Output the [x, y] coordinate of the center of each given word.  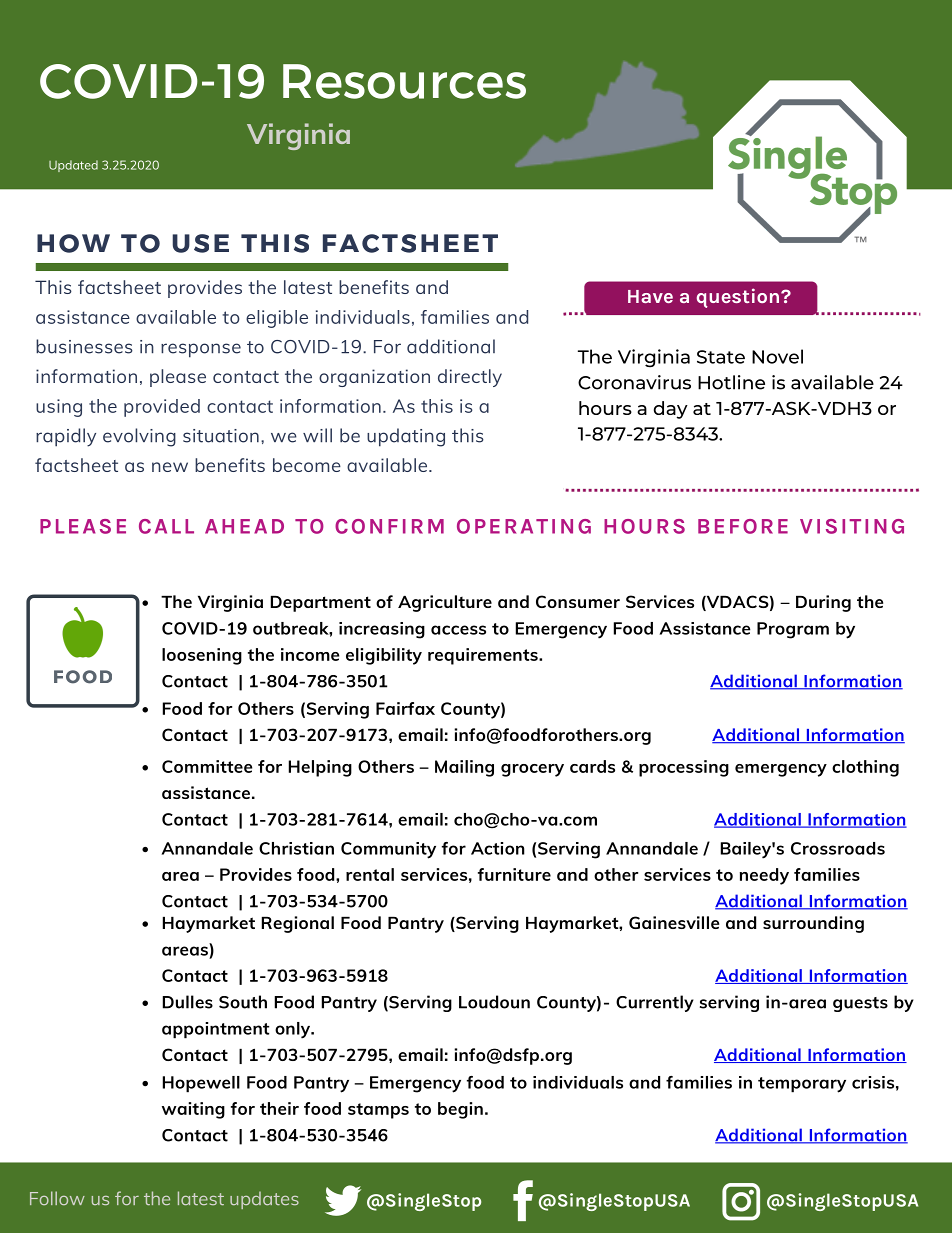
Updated [73, 166]
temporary [802, 1085]
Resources [404, 81]
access [458, 630]
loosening [202, 656]
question [739, 298]
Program [793, 630]
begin [460, 1110]
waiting [193, 1110]
